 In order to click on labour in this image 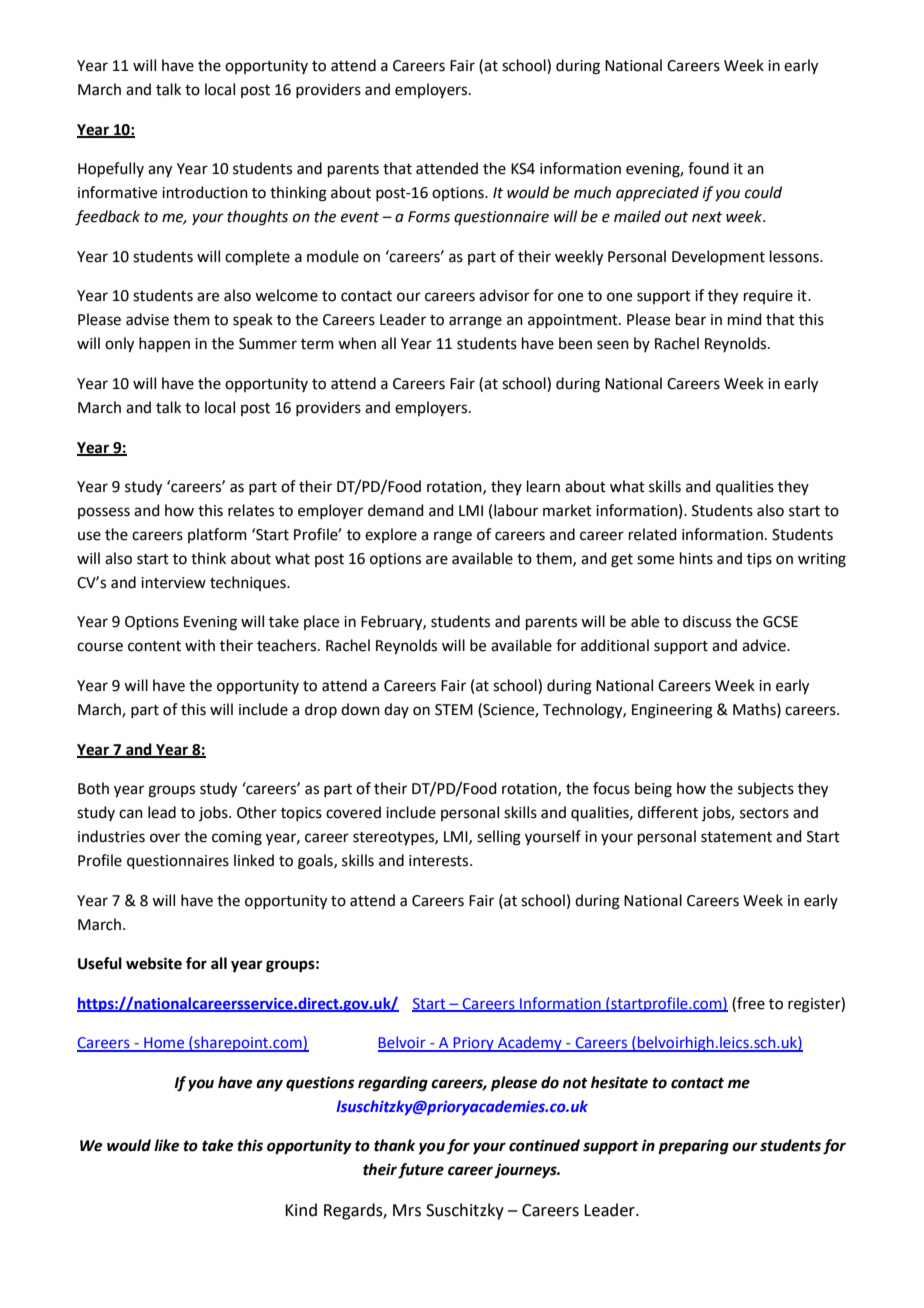, I will do `click(516, 510)`.
